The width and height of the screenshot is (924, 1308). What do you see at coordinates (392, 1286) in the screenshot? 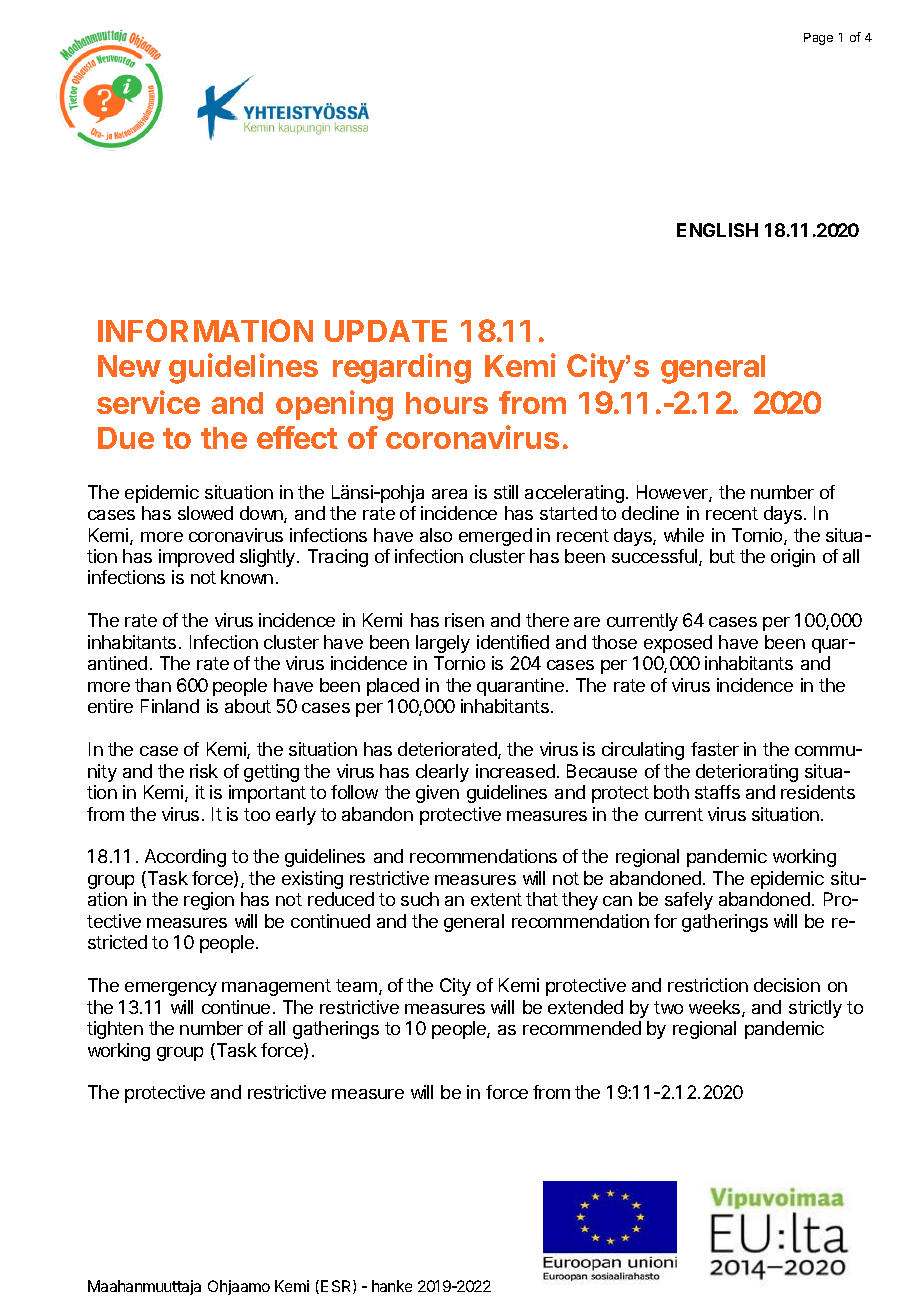
I see `hanke` at bounding box center [392, 1286].
